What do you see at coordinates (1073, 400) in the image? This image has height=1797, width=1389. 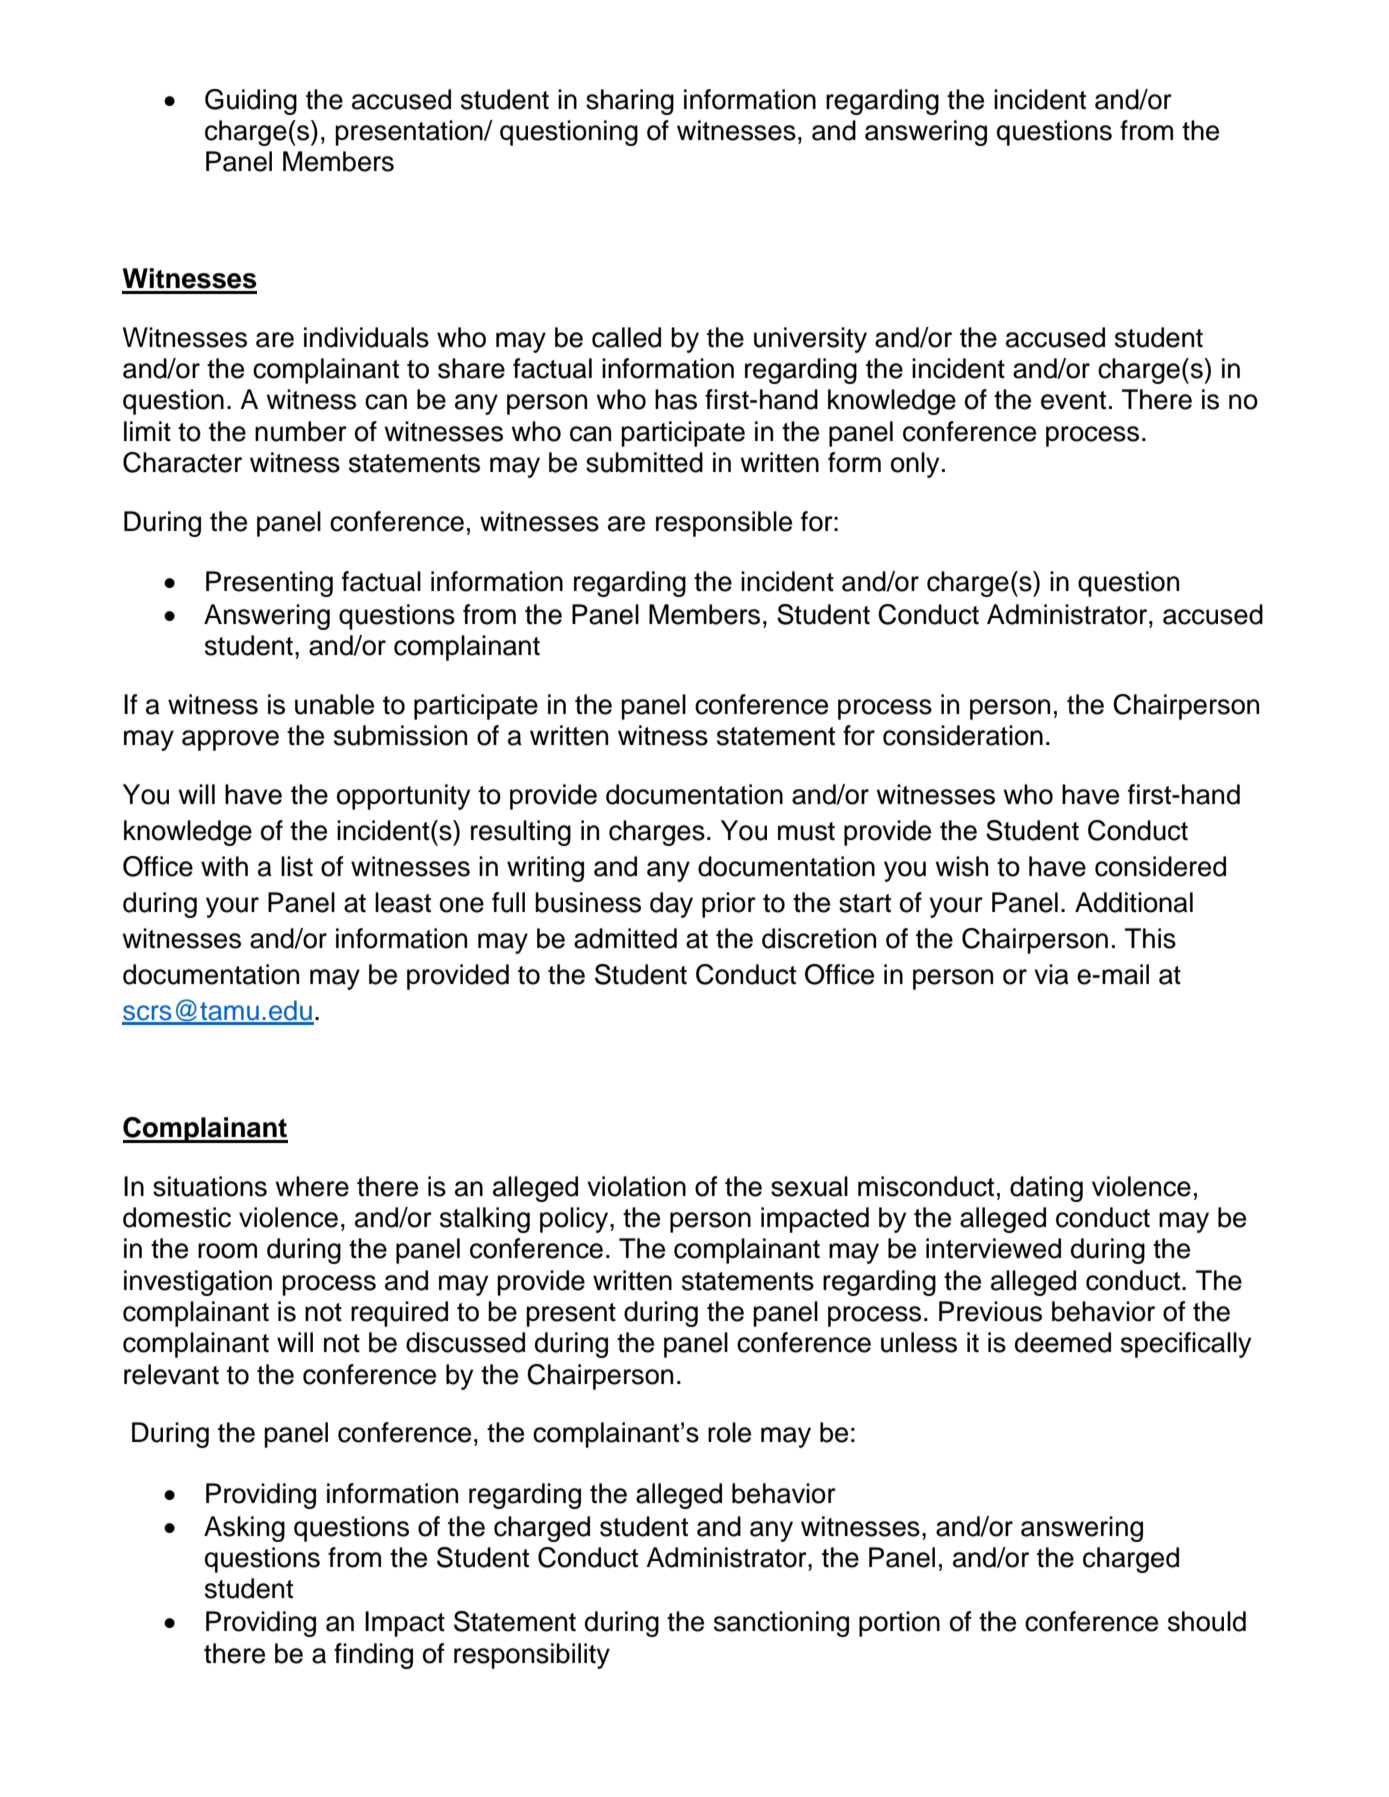 I see `event` at bounding box center [1073, 400].
